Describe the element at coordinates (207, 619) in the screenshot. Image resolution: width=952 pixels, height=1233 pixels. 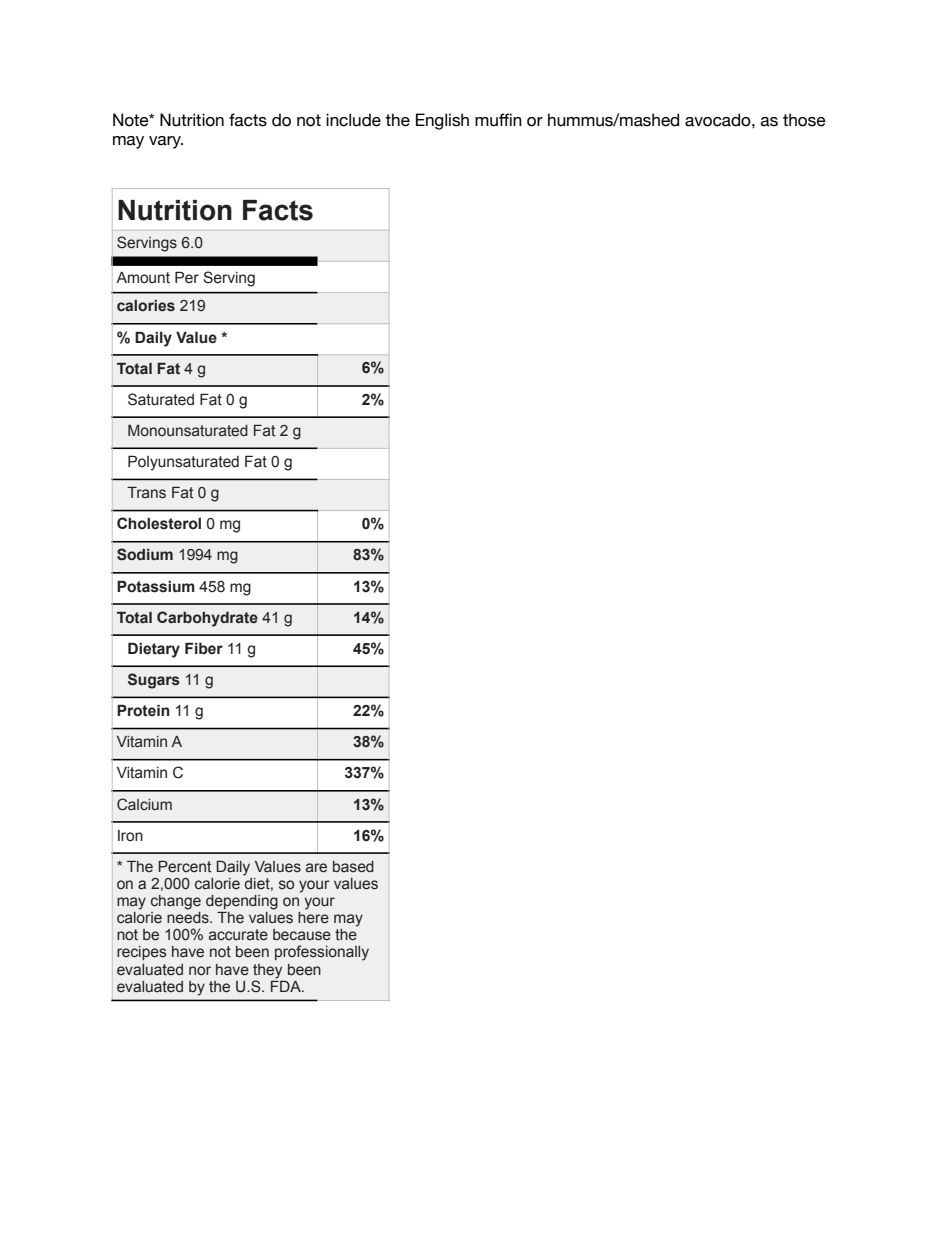
I see `Carbohydrate` at that location.
